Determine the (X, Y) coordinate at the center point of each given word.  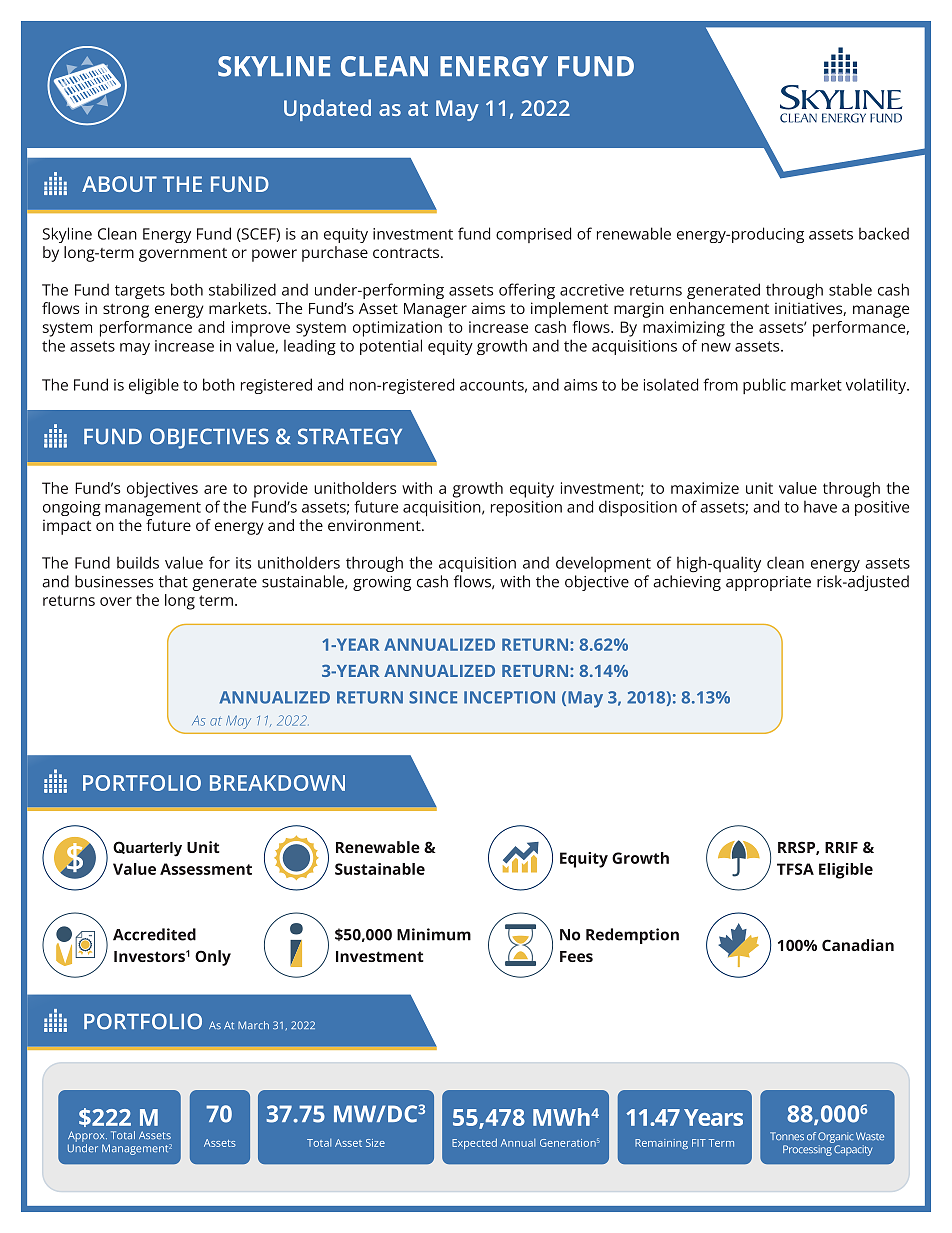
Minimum (434, 934)
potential (391, 347)
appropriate (768, 583)
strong (126, 311)
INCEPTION (509, 697)
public (764, 386)
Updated (327, 110)
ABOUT (119, 184)
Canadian (858, 945)
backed (884, 233)
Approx (87, 1136)
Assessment (206, 869)
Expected (474, 1143)
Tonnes (787, 1136)
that (173, 581)
